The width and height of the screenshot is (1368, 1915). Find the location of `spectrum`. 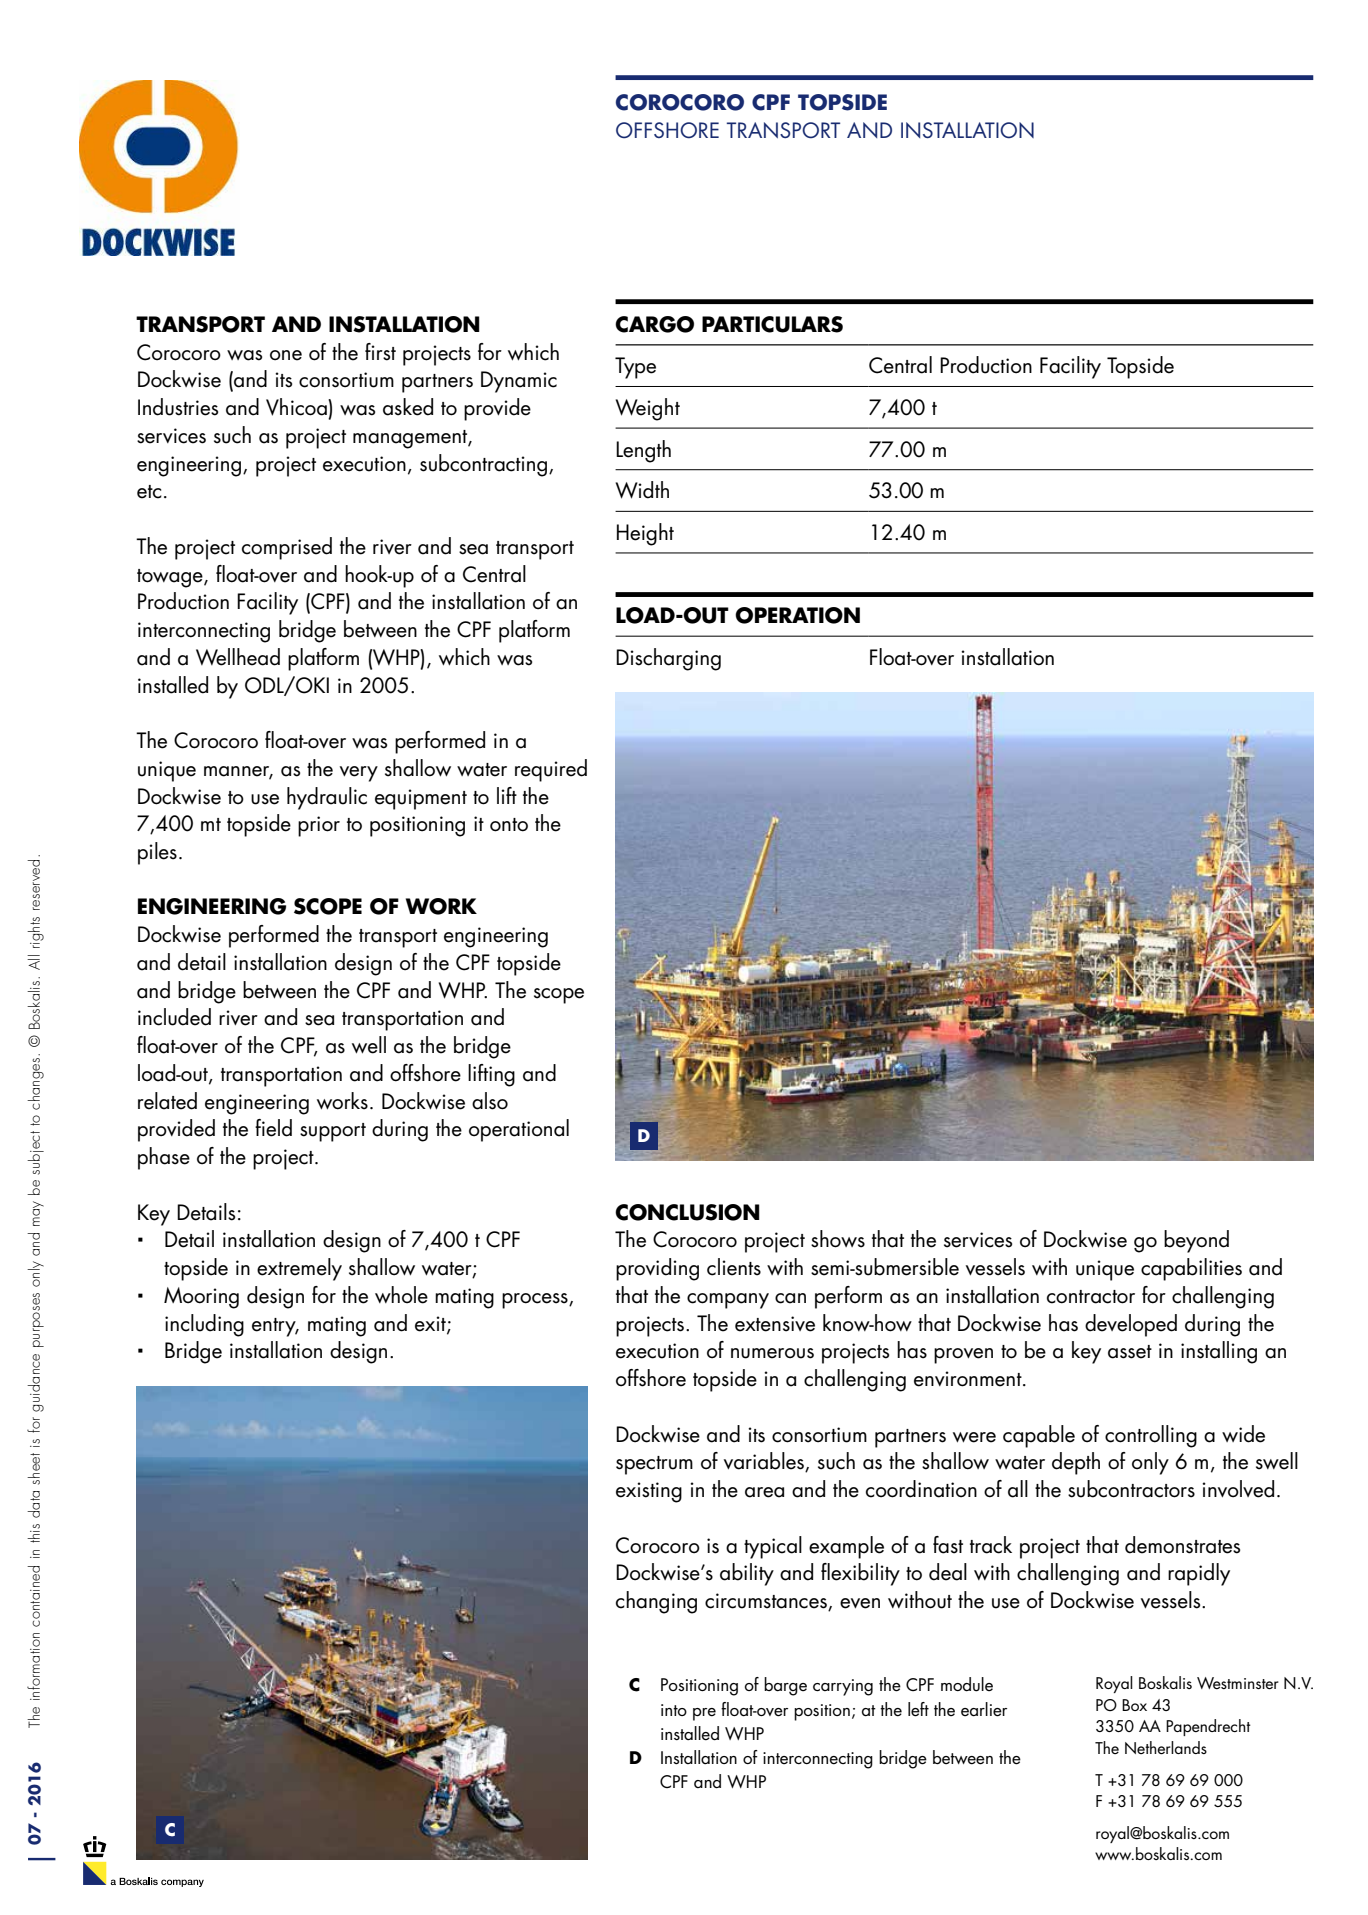

spectrum is located at coordinates (654, 1465).
